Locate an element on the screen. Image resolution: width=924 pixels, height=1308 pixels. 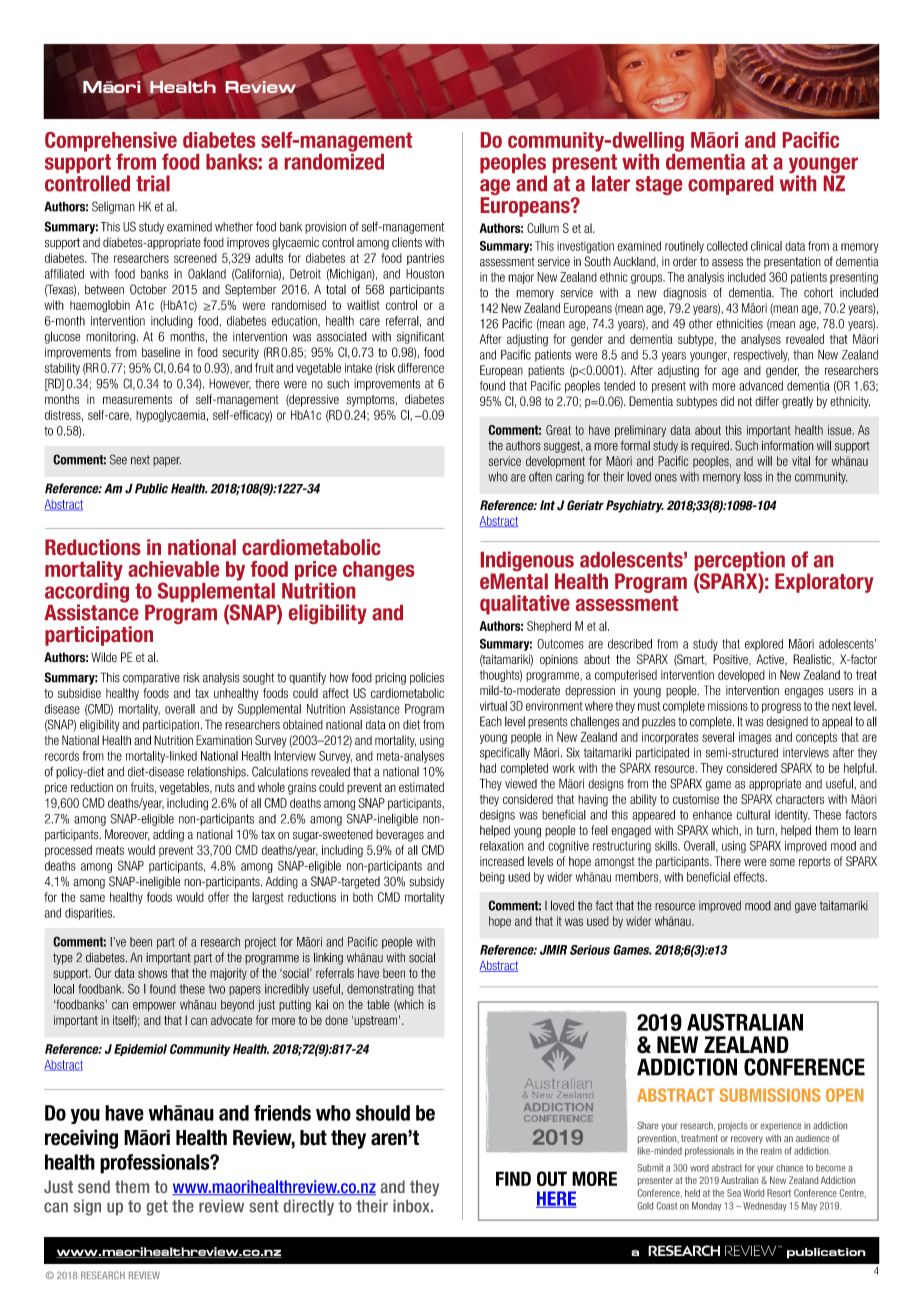
FIND is located at coordinates (513, 1178).
